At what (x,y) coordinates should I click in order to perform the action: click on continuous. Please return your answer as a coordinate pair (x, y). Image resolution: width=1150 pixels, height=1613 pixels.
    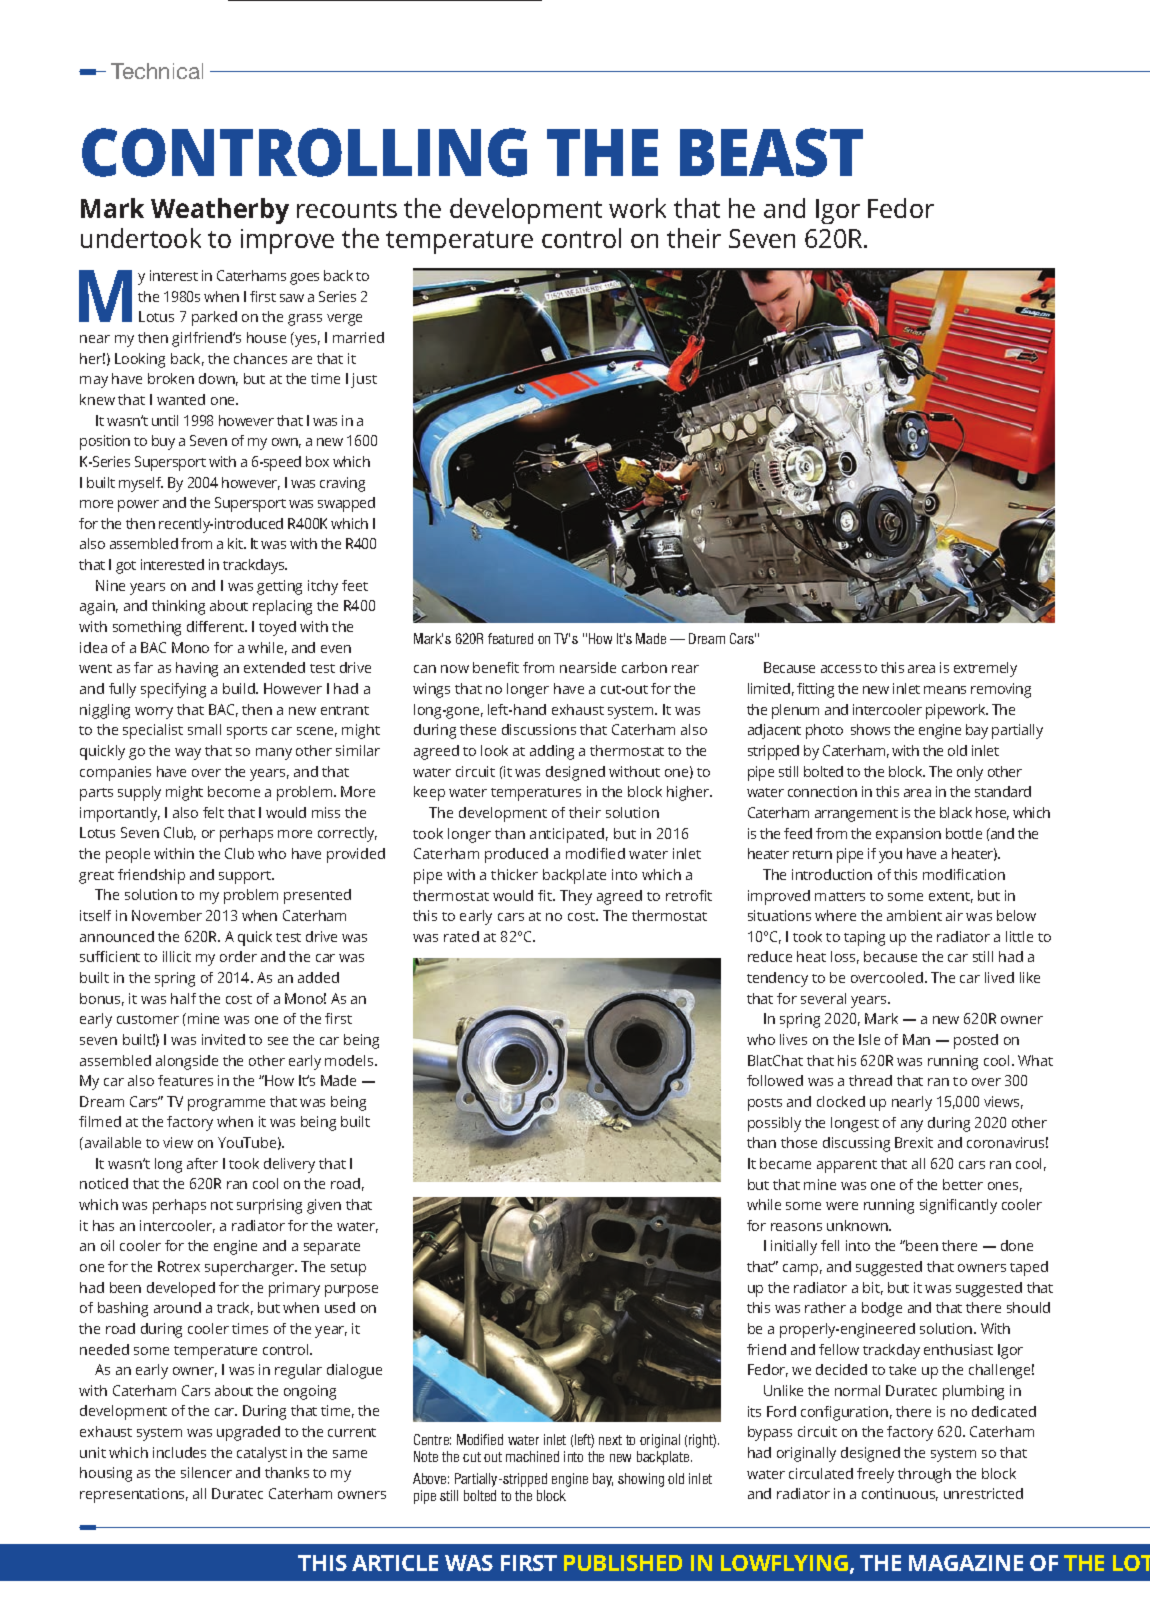
    Looking at the image, I should click on (900, 1494).
